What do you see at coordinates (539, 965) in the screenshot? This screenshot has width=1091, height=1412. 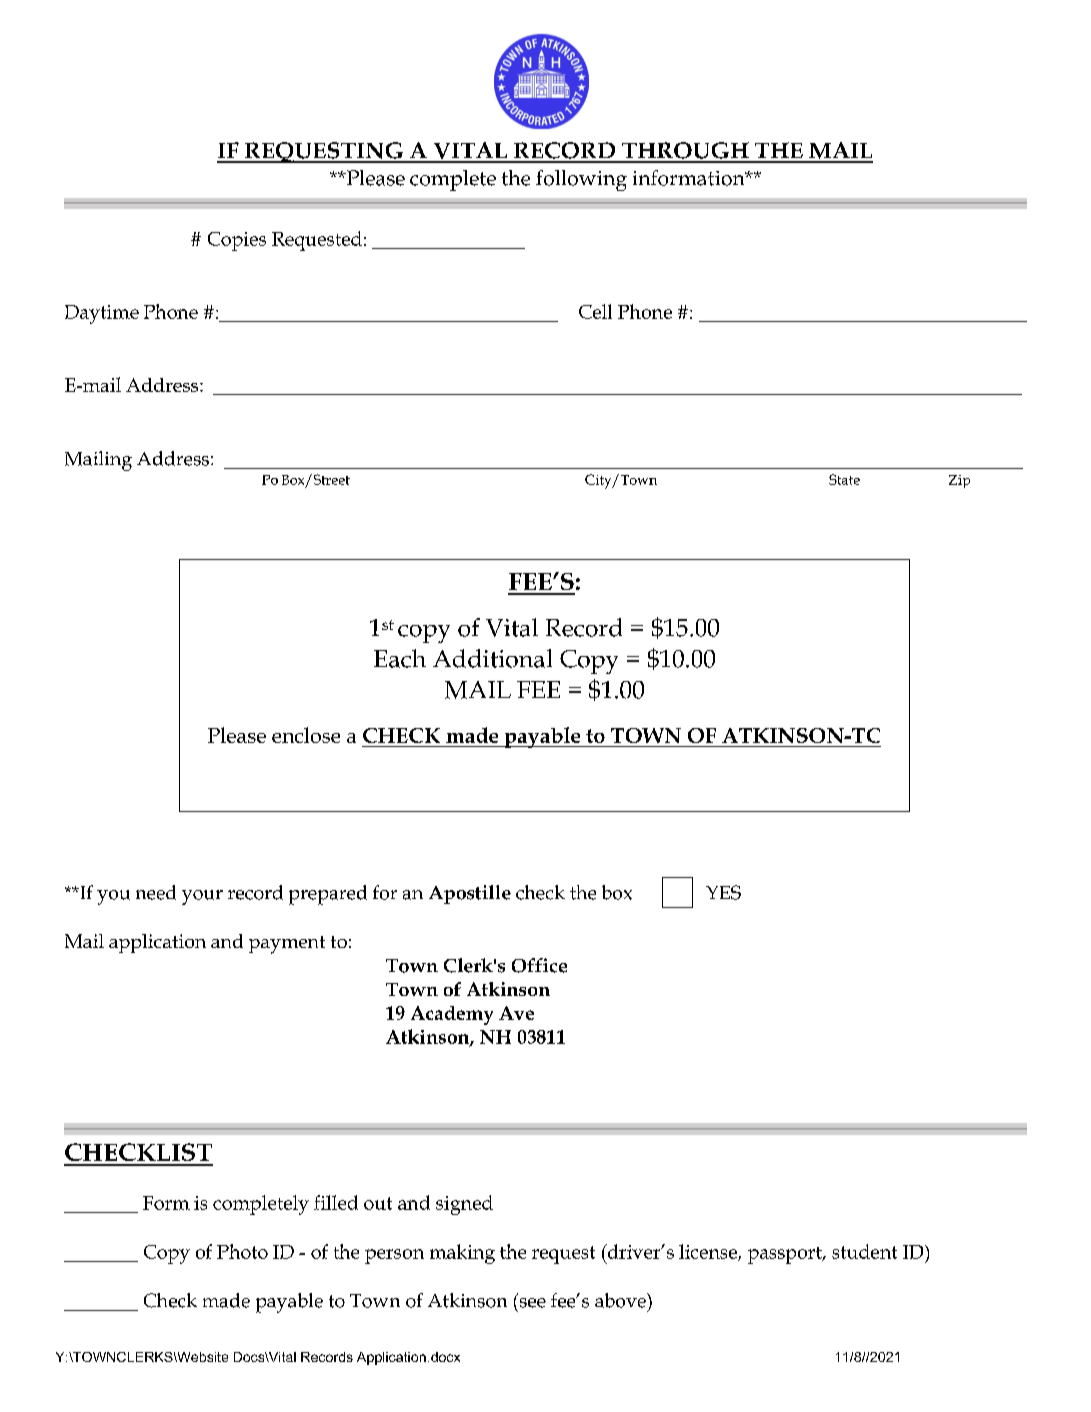 I see `Office` at bounding box center [539, 965].
